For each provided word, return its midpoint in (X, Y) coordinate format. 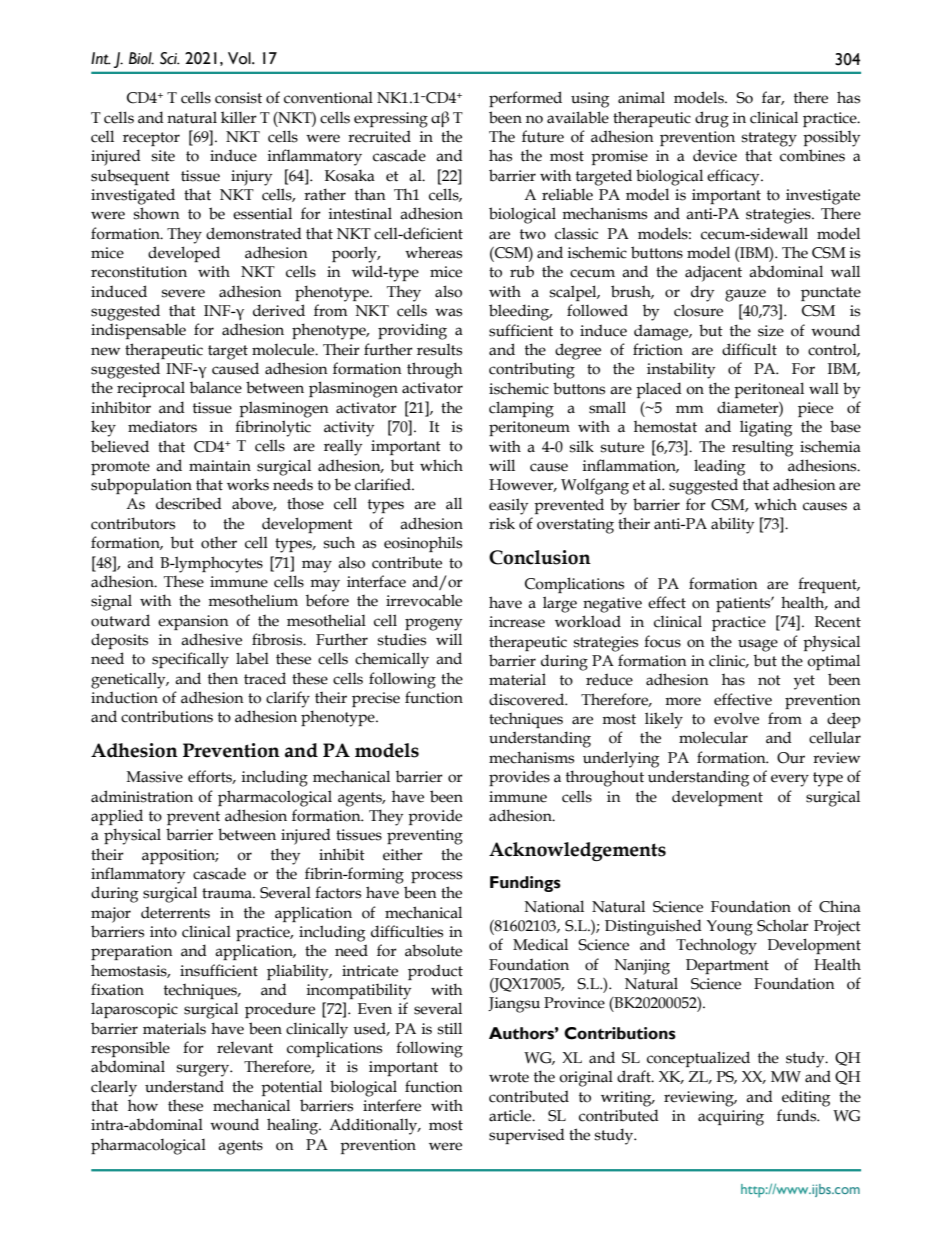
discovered (528, 699)
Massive (155, 777)
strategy (769, 139)
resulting (762, 449)
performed (525, 99)
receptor (151, 139)
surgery (204, 1070)
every (790, 780)
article (511, 1115)
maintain (220, 466)
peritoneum (529, 428)
